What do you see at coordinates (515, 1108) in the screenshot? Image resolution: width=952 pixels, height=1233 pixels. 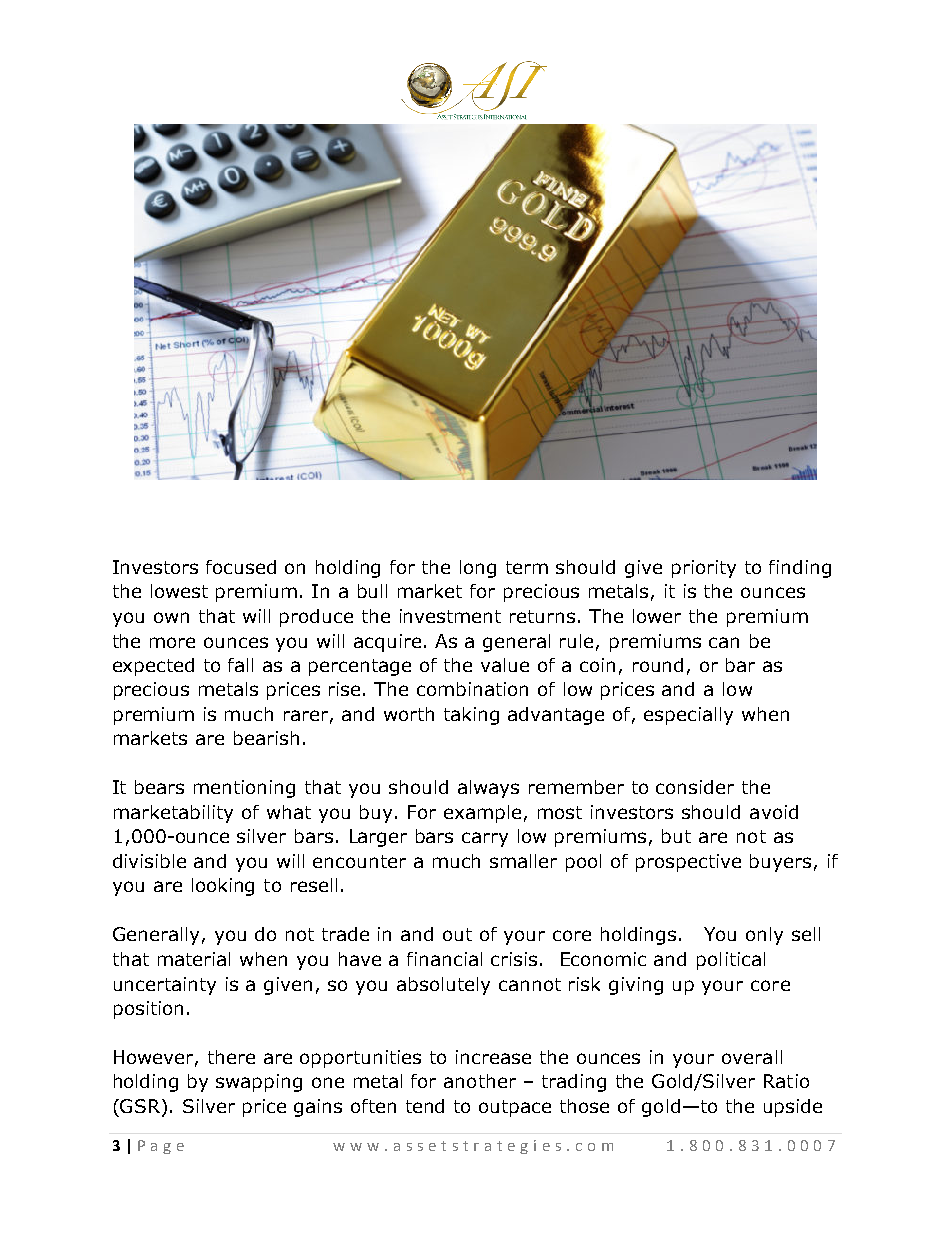 I see `outpace` at bounding box center [515, 1108].
